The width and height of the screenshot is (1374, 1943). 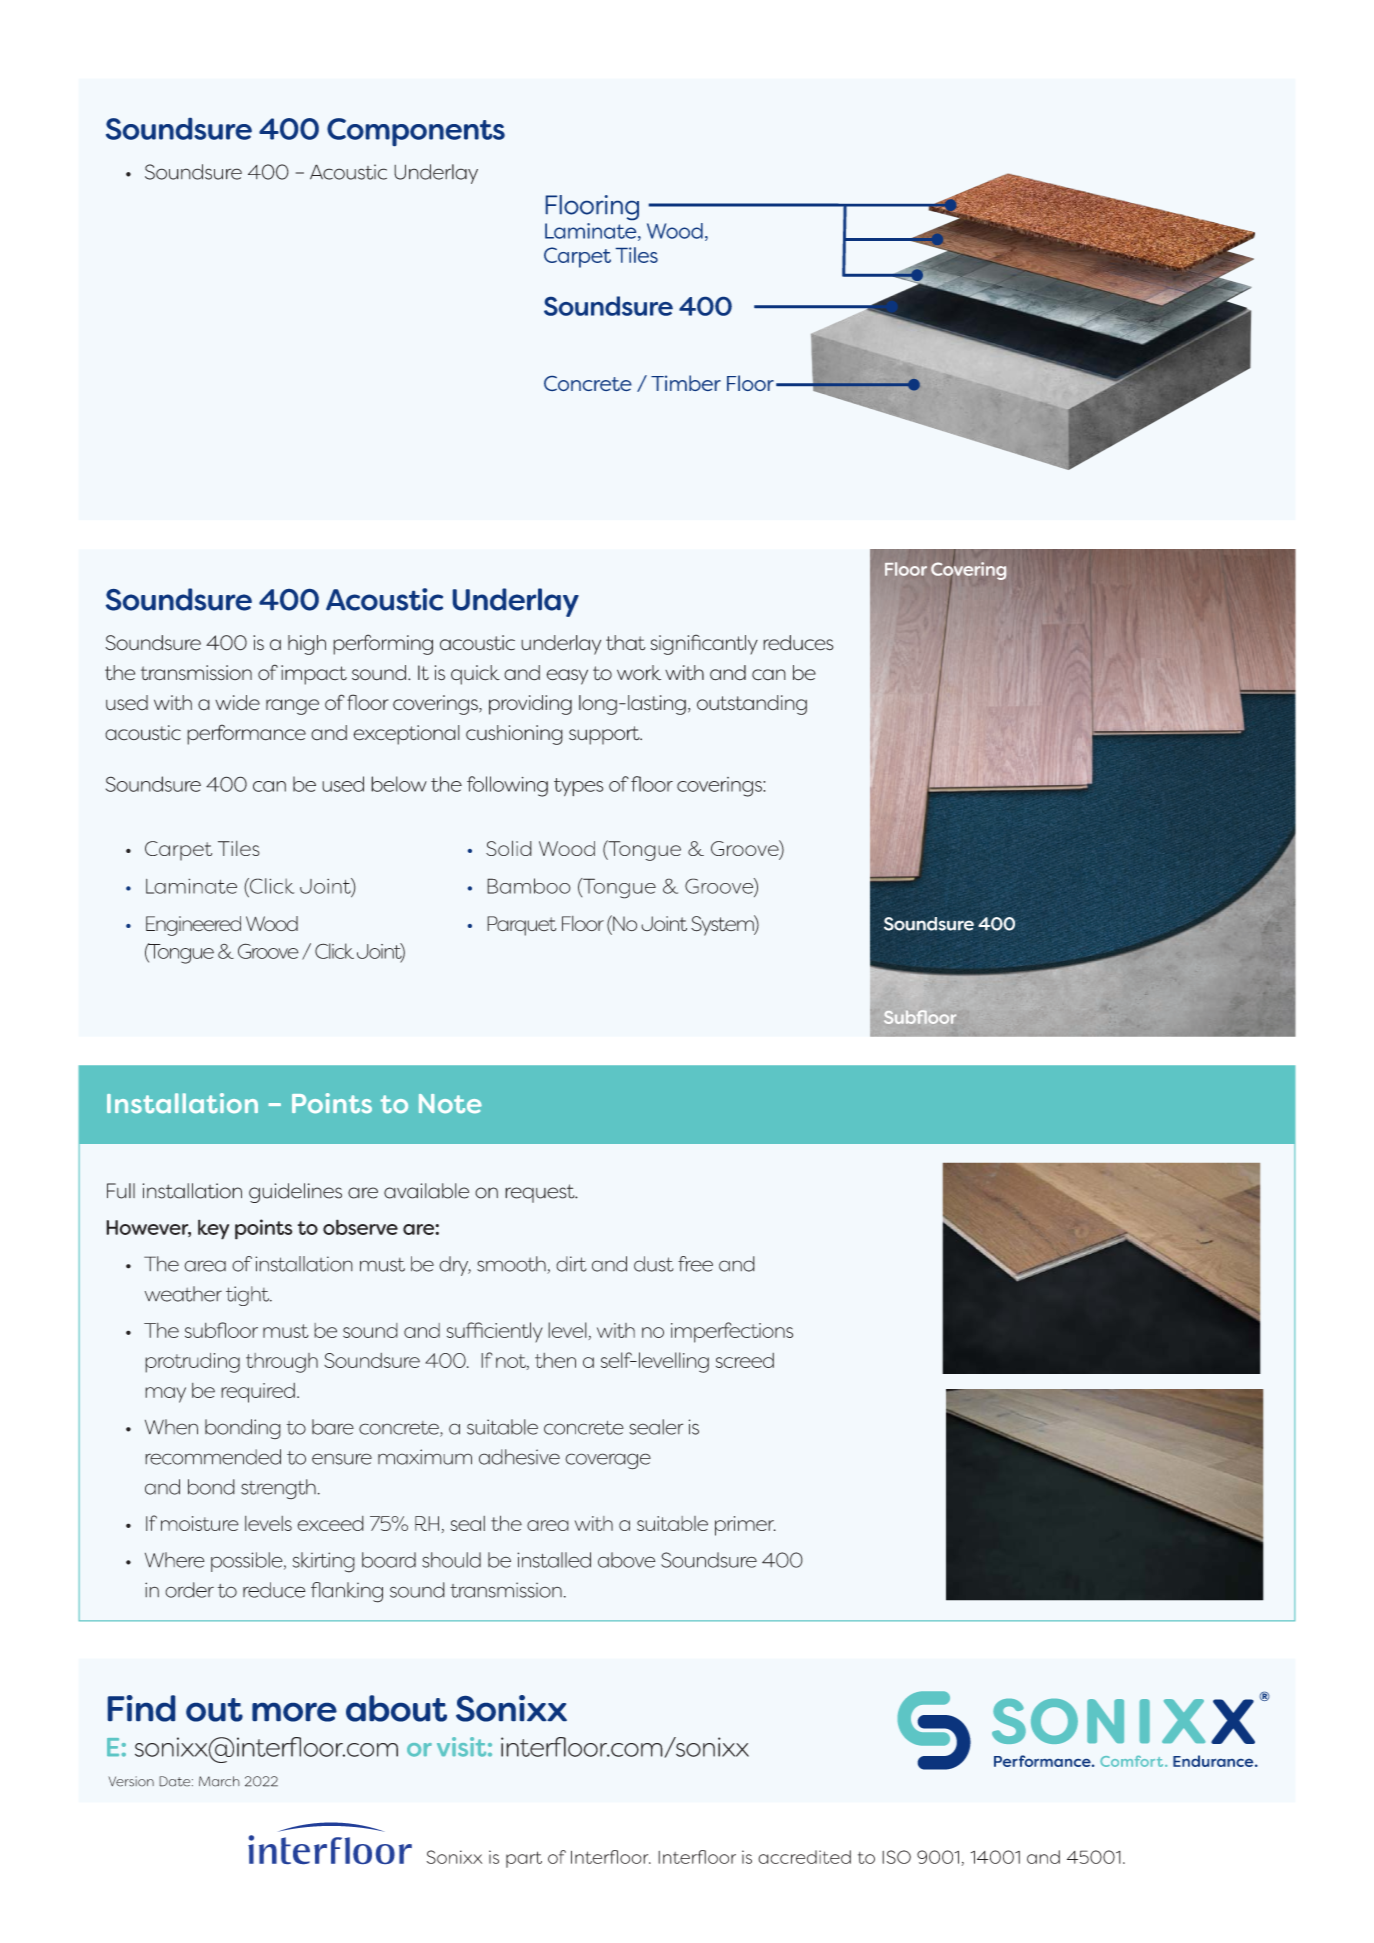 What do you see at coordinates (213, 1229) in the screenshot?
I see `key` at bounding box center [213, 1229].
